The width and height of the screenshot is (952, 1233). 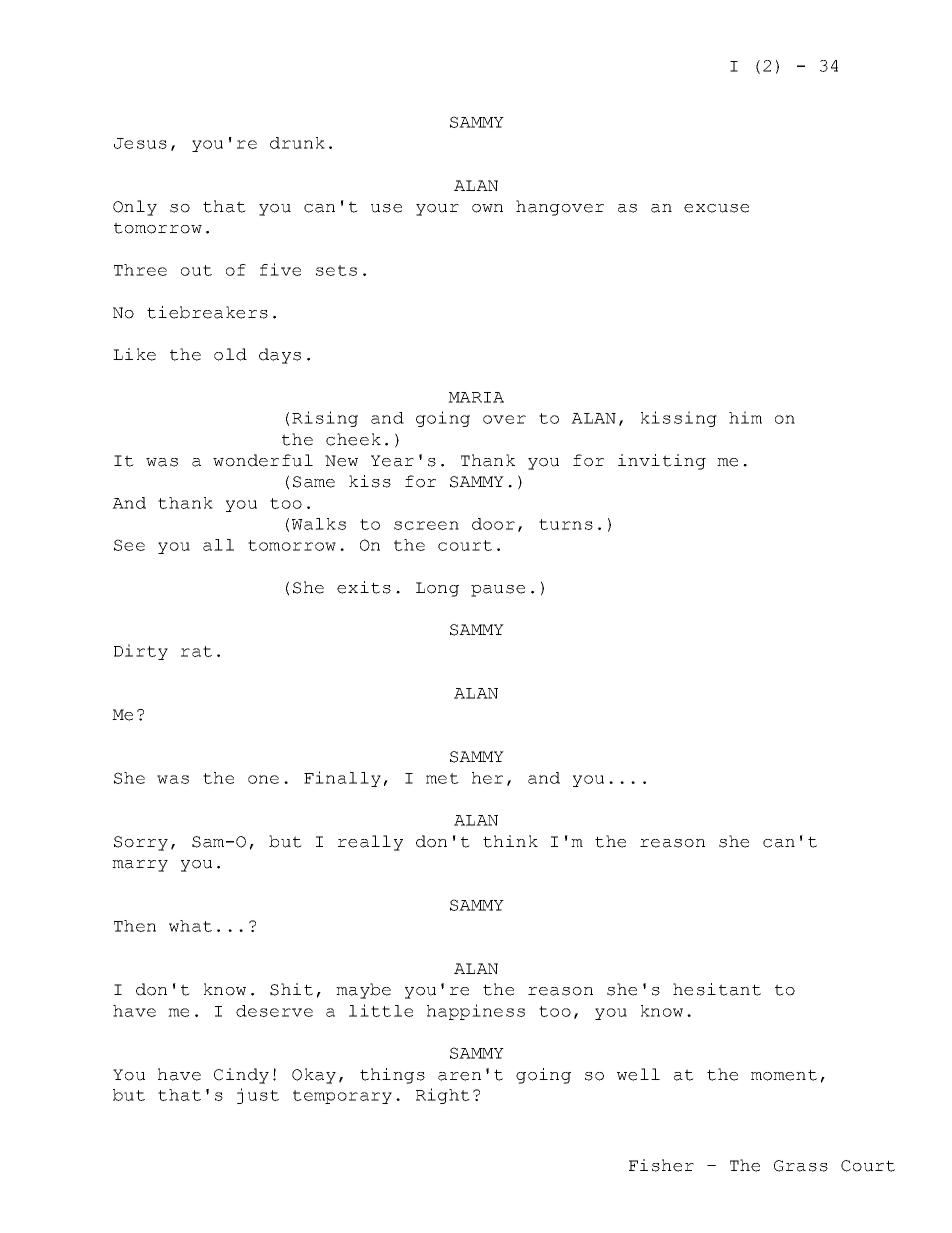 What do you see at coordinates (745, 417) in the screenshot?
I see `him` at bounding box center [745, 417].
